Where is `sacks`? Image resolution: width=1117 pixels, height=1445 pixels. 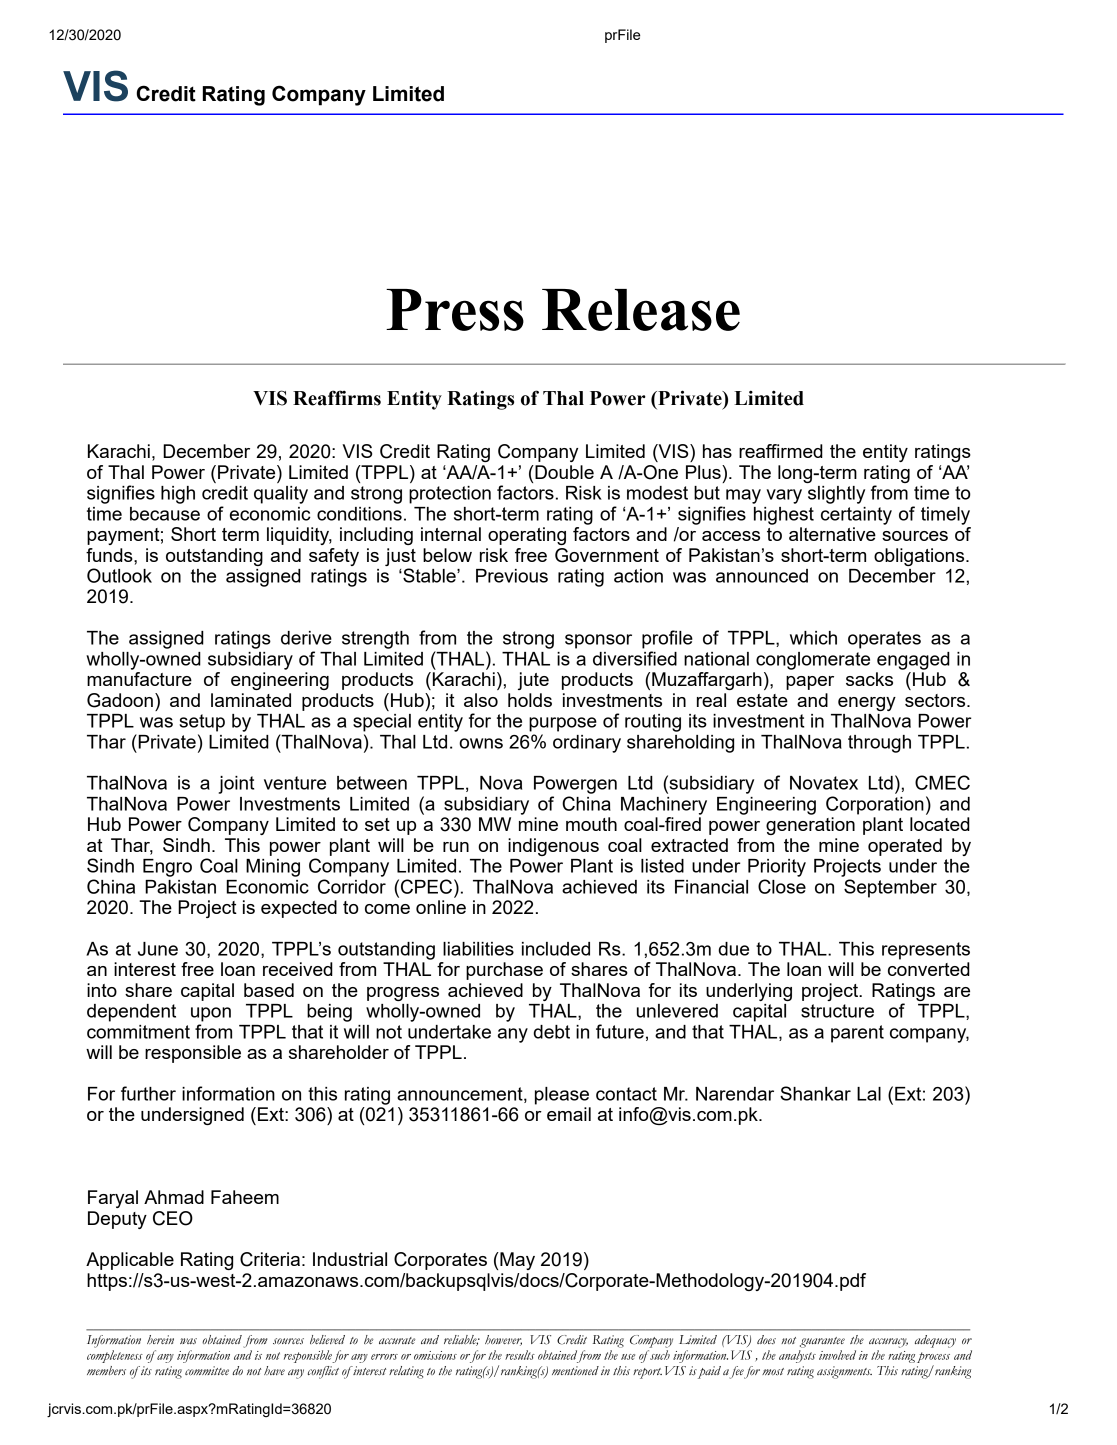
sacks is located at coordinates (869, 679).
